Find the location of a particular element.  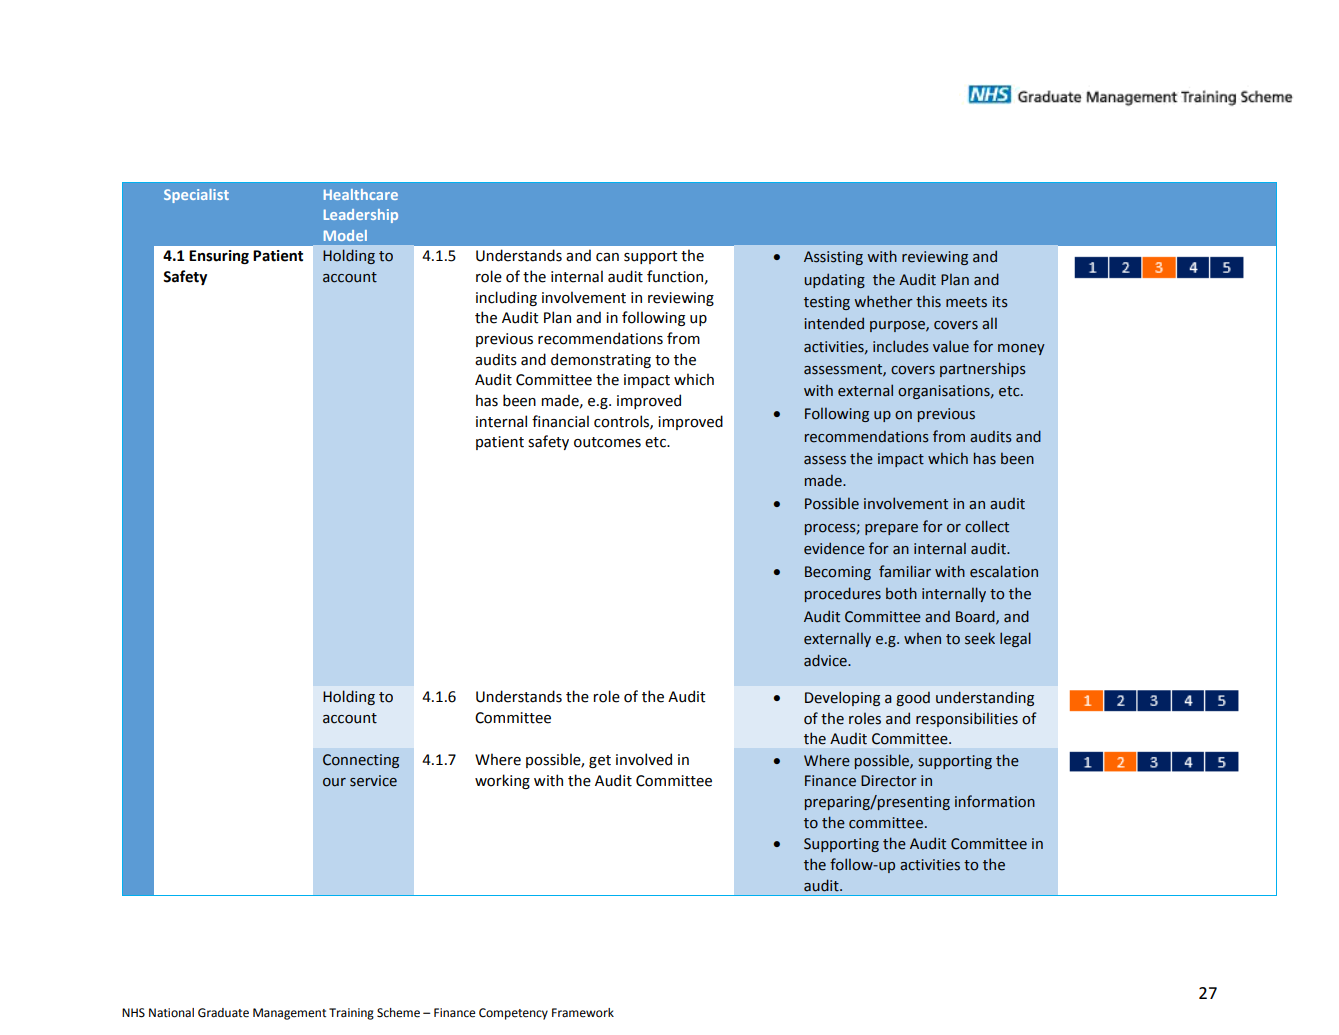

can is located at coordinates (607, 257).
